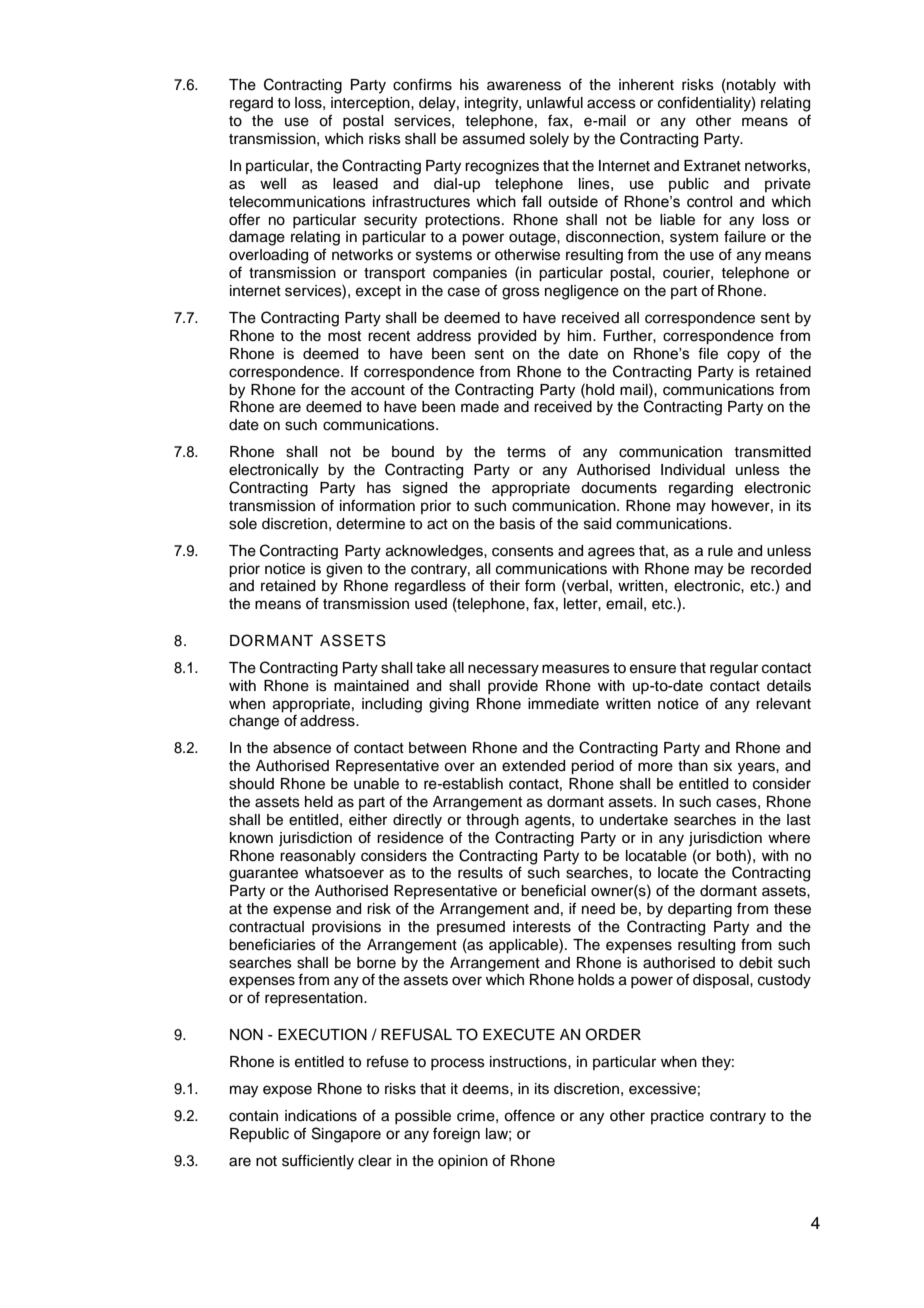  I want to click on Extranet, so click(712, 166).
